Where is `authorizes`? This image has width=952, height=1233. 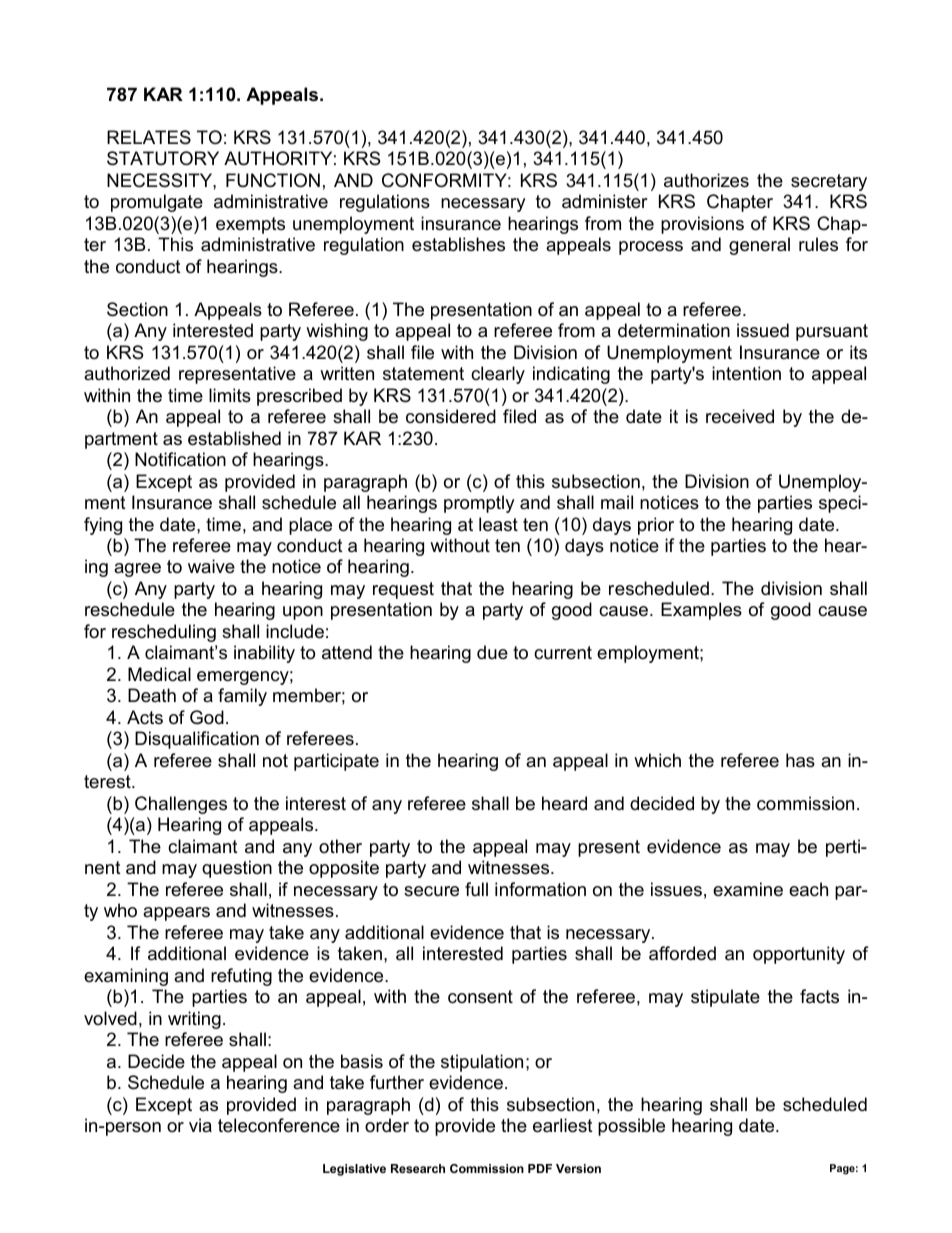 authorizes is located at coordinates (706, 180).
